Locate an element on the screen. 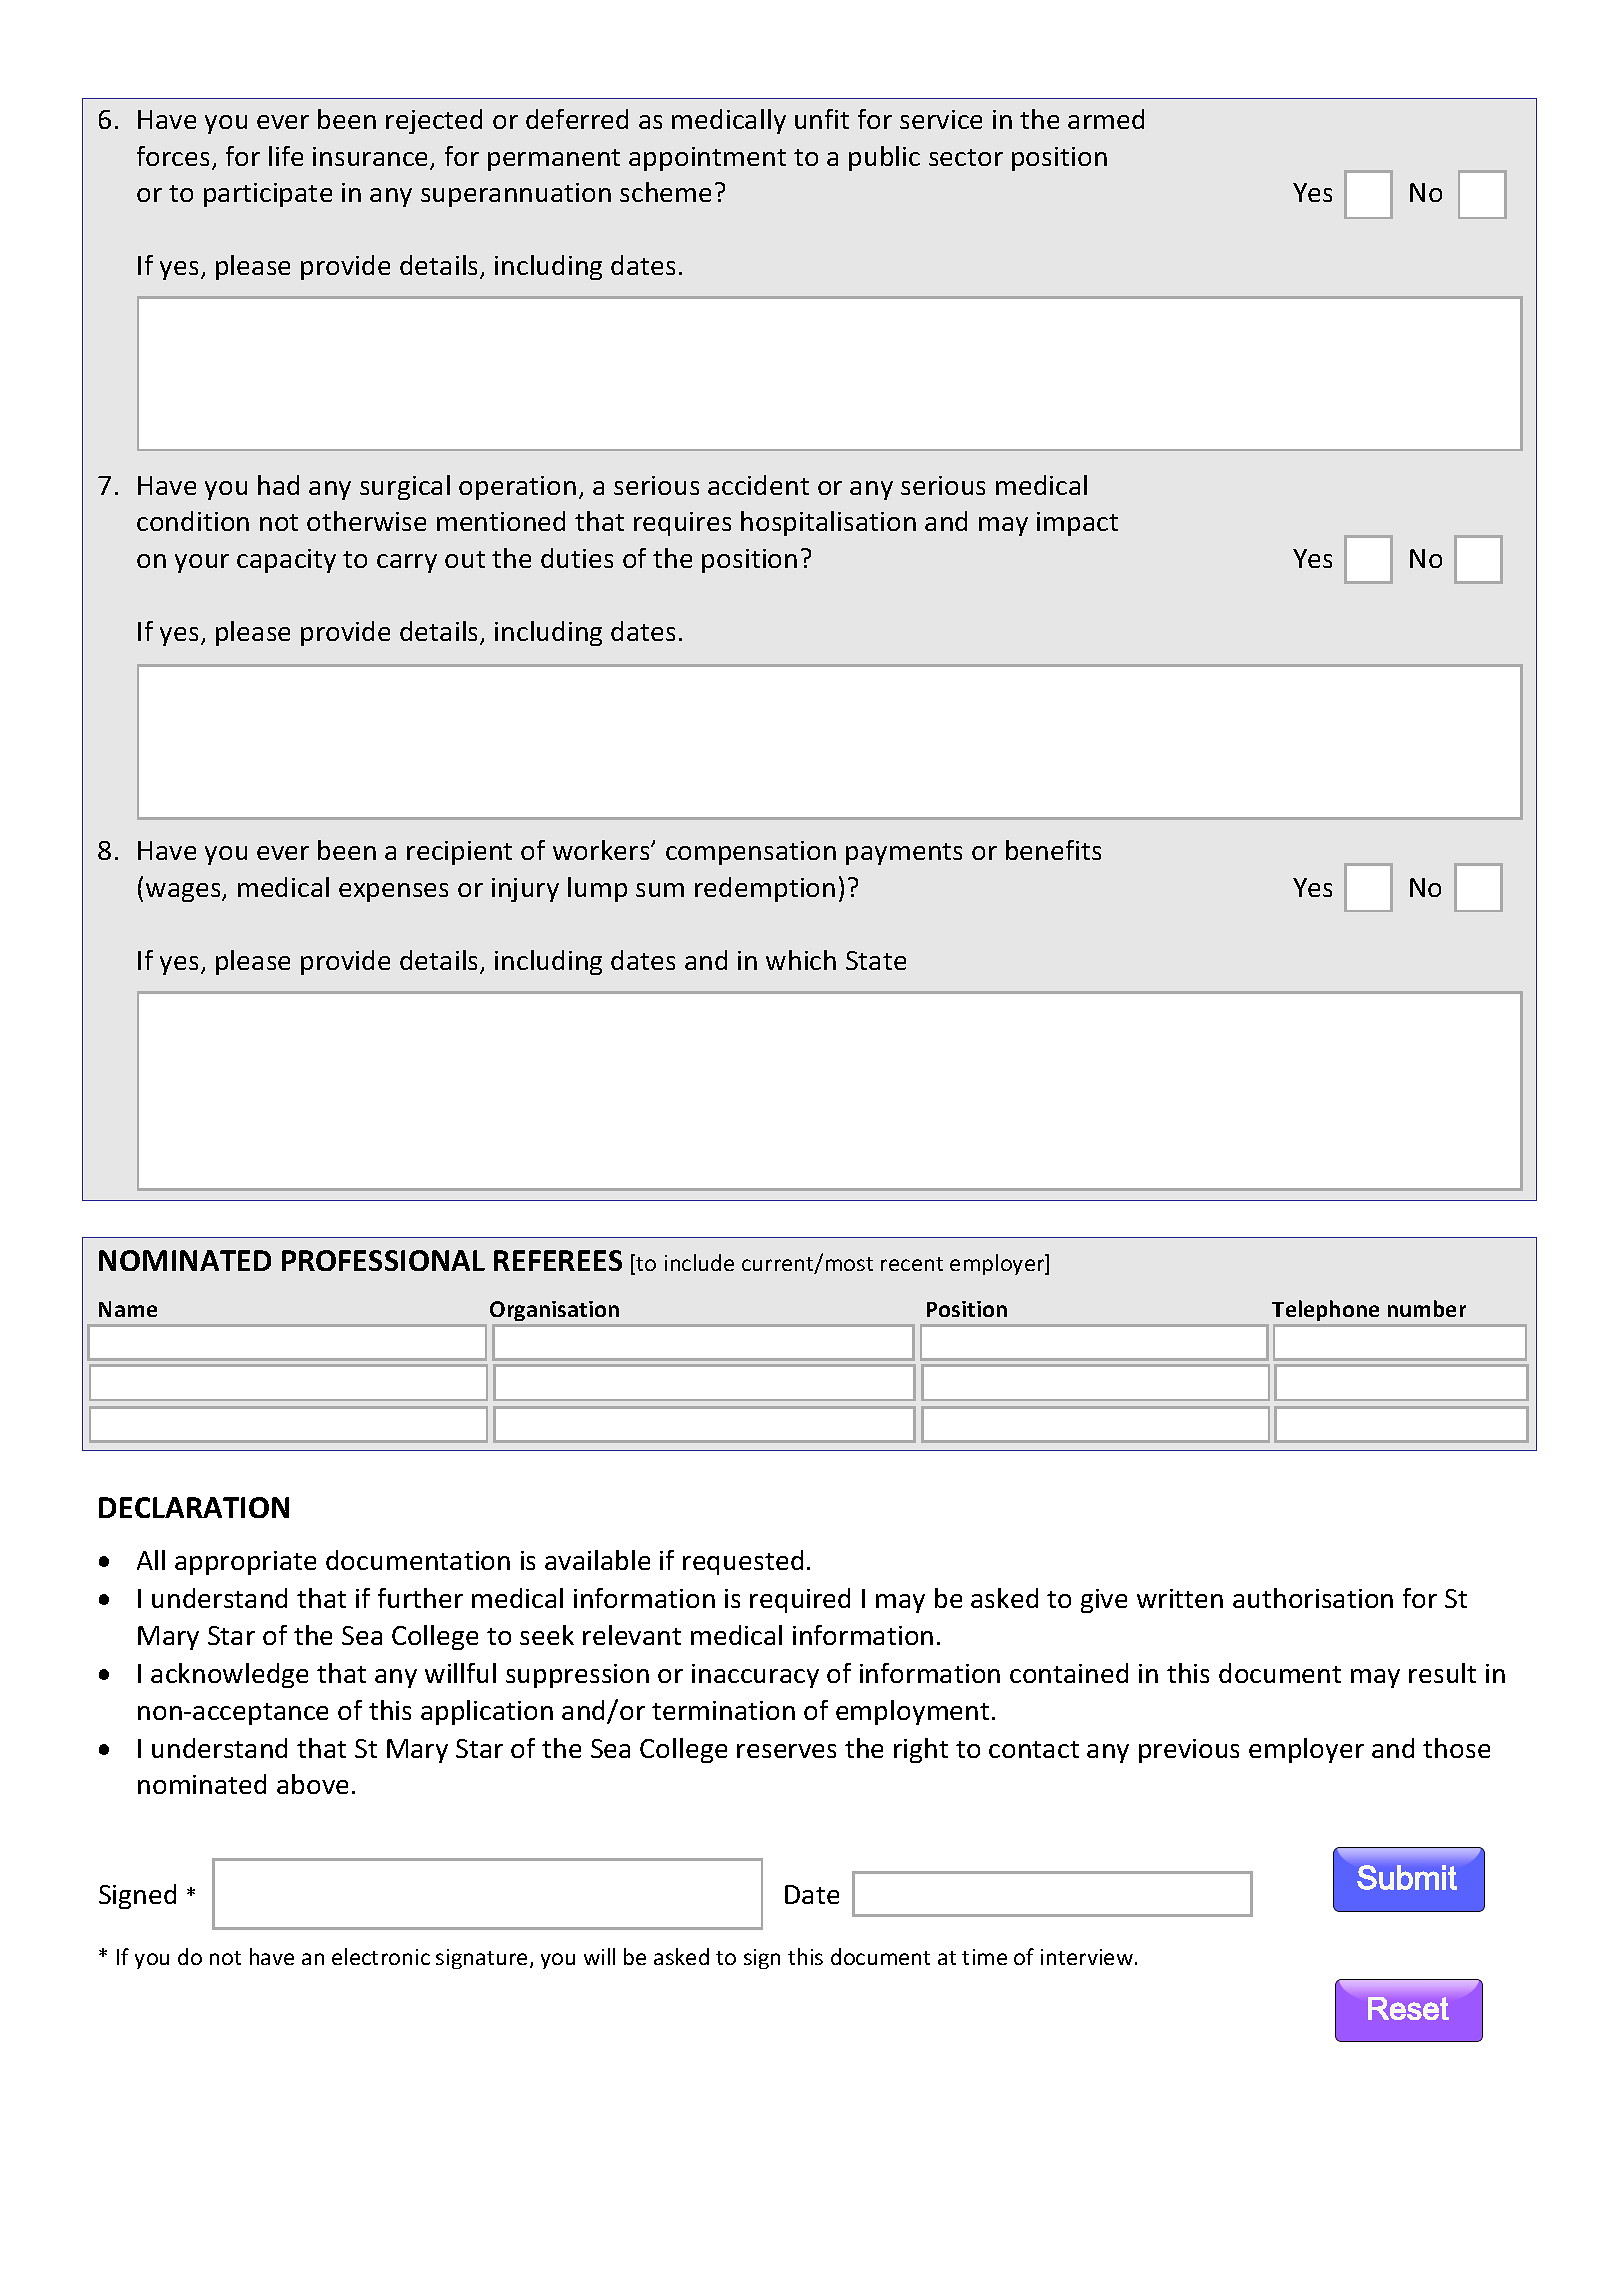 Image resolution: width=1619 pixels, height=2291 pixels. recipient is located at coordinates (459, 853).
